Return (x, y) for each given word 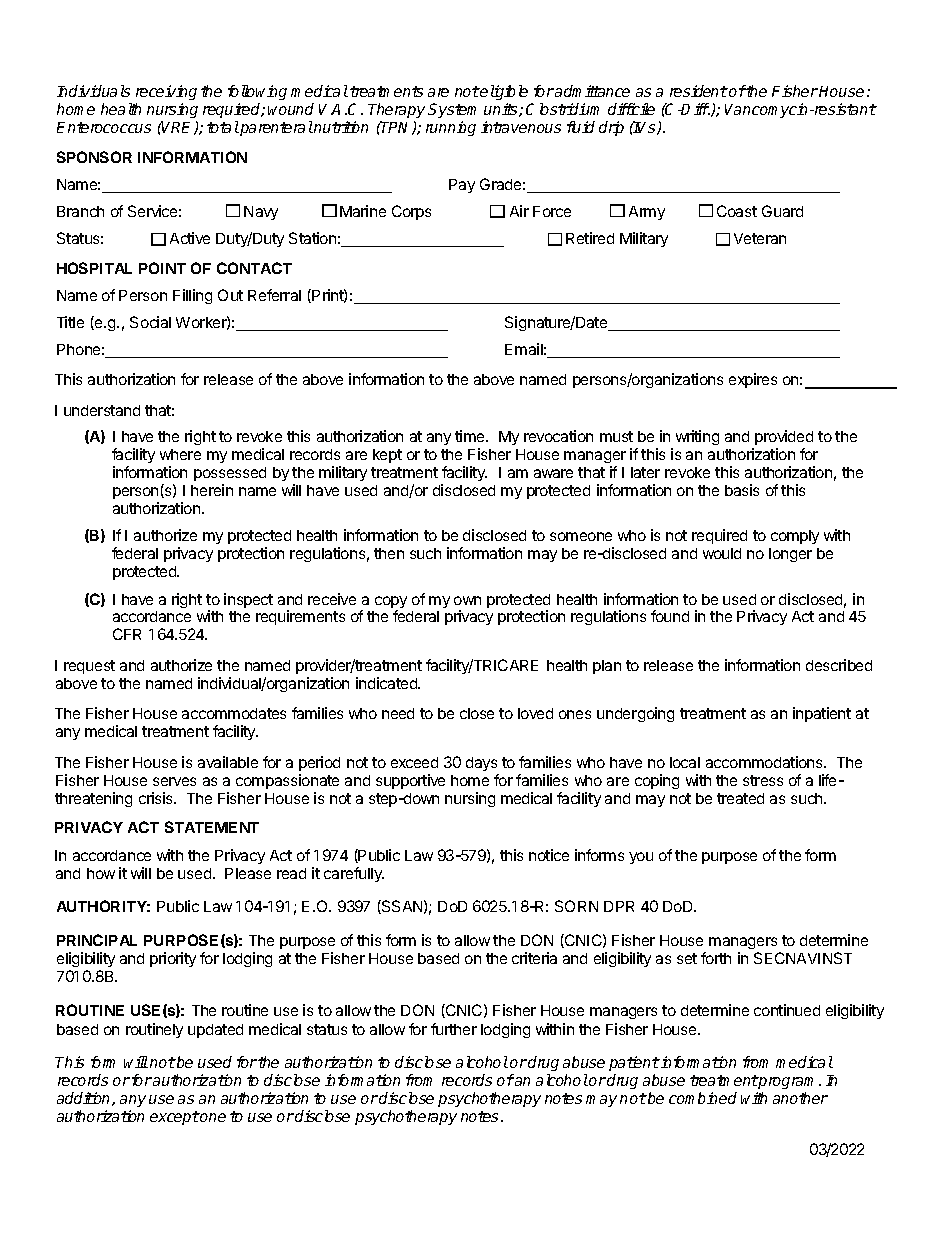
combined (703, 1098)
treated (740, 798)
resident (699, 91)
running (451, 128)
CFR (127, 634)
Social (150, 322)
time (471, 436)
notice (549, 855)
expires (753, 380)
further (454, 1029)
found (670, 616)
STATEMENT (212, 827)
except (175, 1118)
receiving (166, 92)
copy (391, 603)
